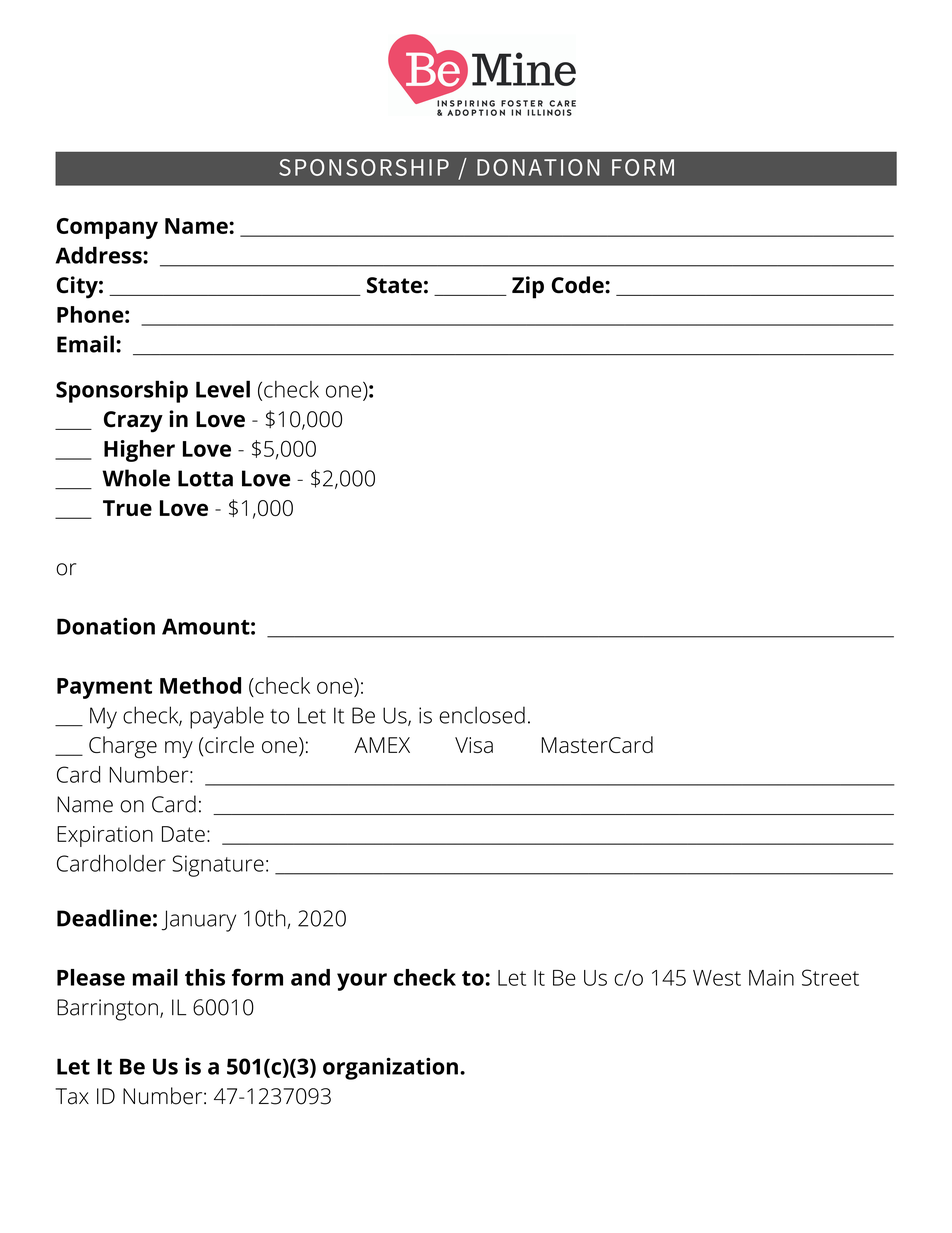 The width and height of the image is (952, 1233). What do you see at coordinates (99, 255) in the image?
I see `Address` at bounding box center [99, 255].
